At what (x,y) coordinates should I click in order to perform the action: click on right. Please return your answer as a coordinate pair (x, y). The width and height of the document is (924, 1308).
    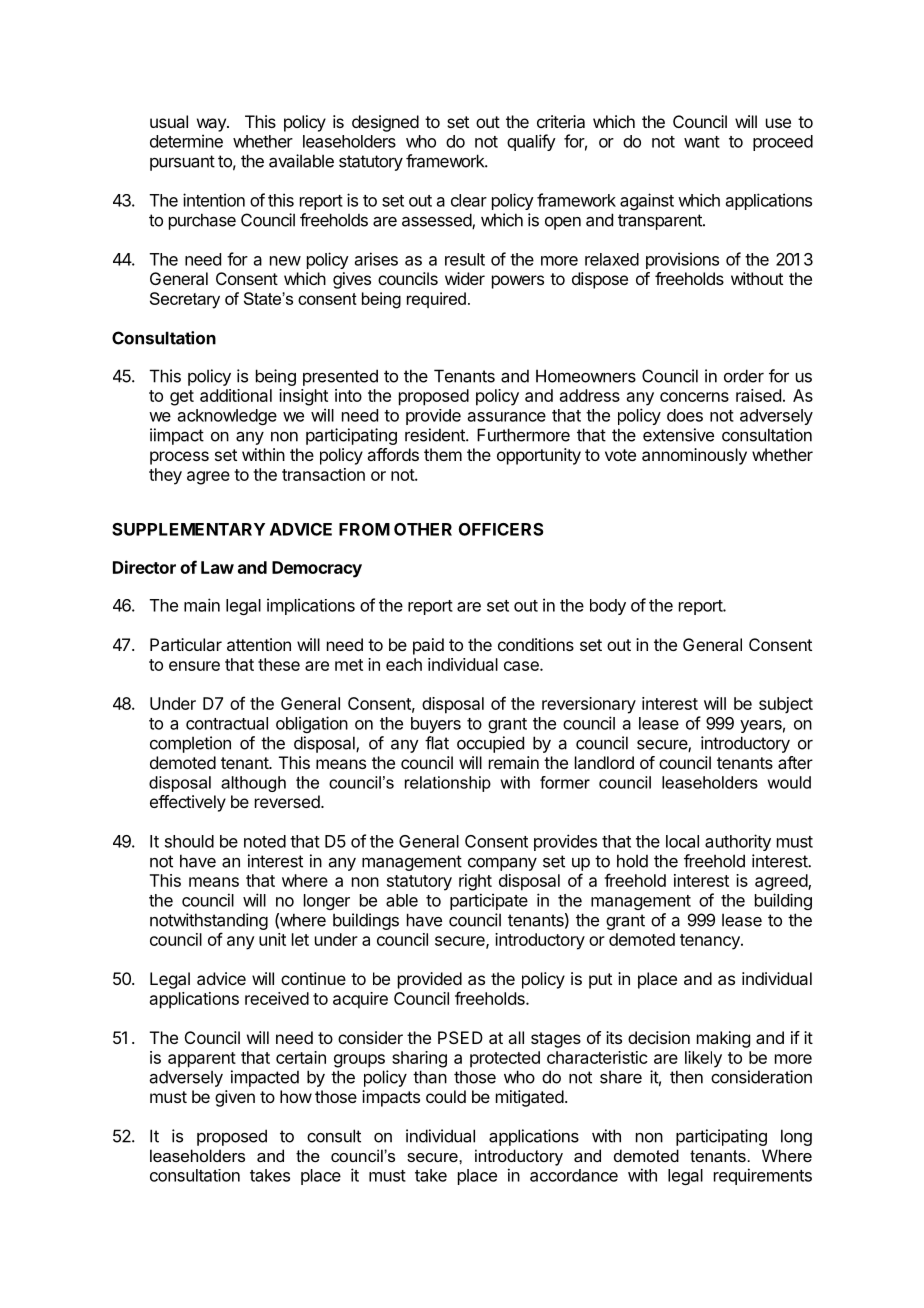
    Looking at the image, I should click on (475, 882).
